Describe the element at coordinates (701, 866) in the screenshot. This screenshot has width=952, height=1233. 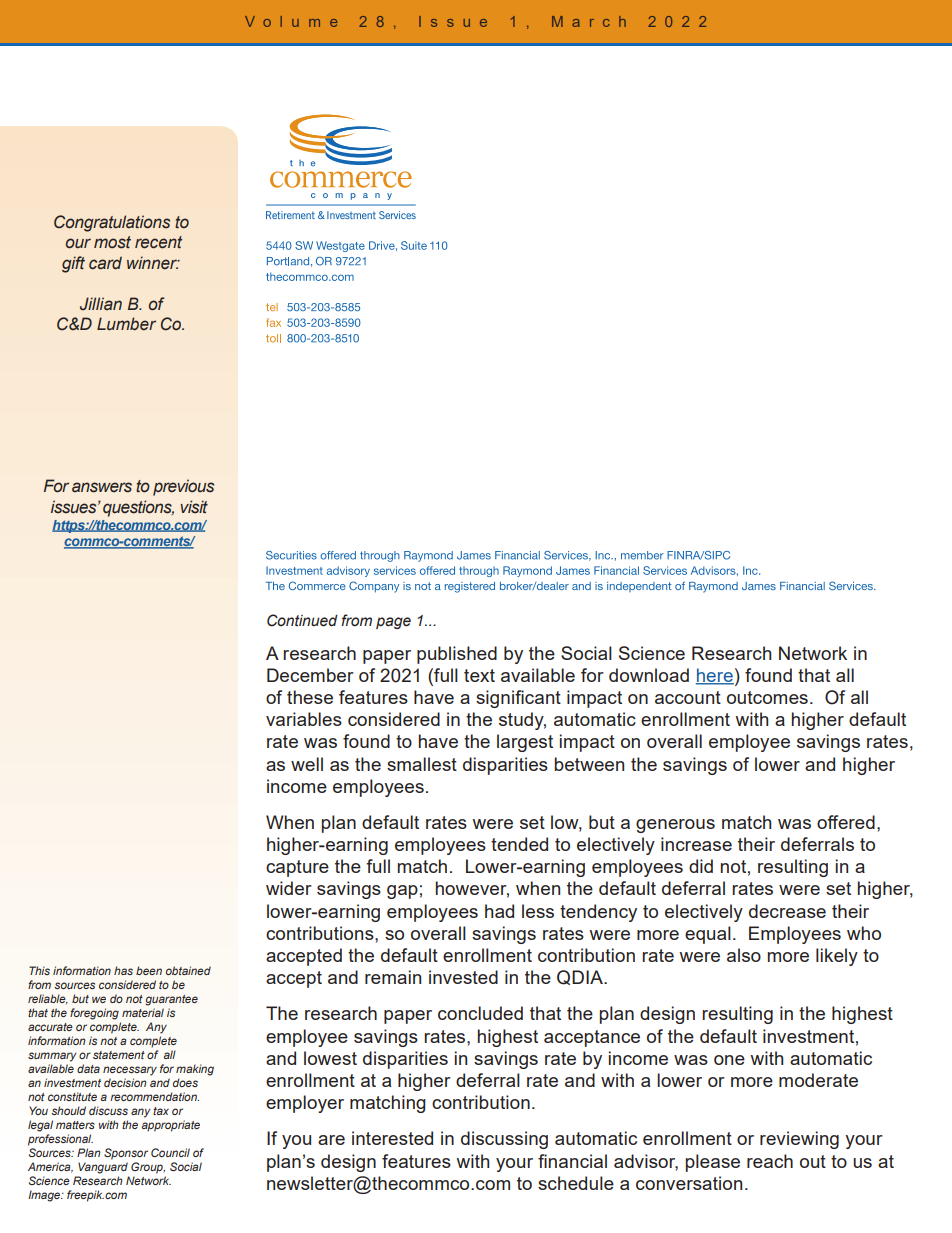
I see `did` at that location.
